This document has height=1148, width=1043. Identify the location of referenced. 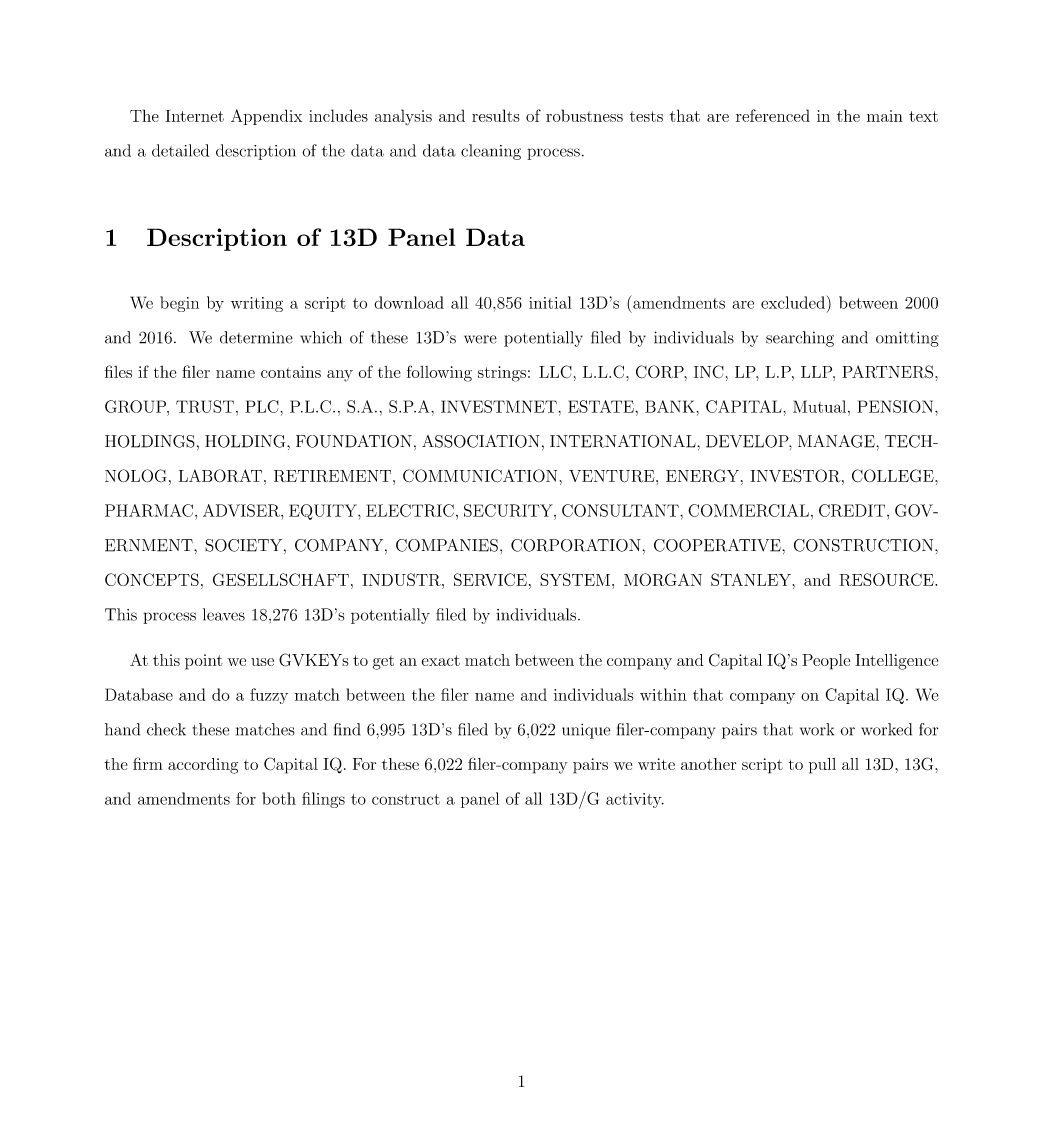
(773, 115).
